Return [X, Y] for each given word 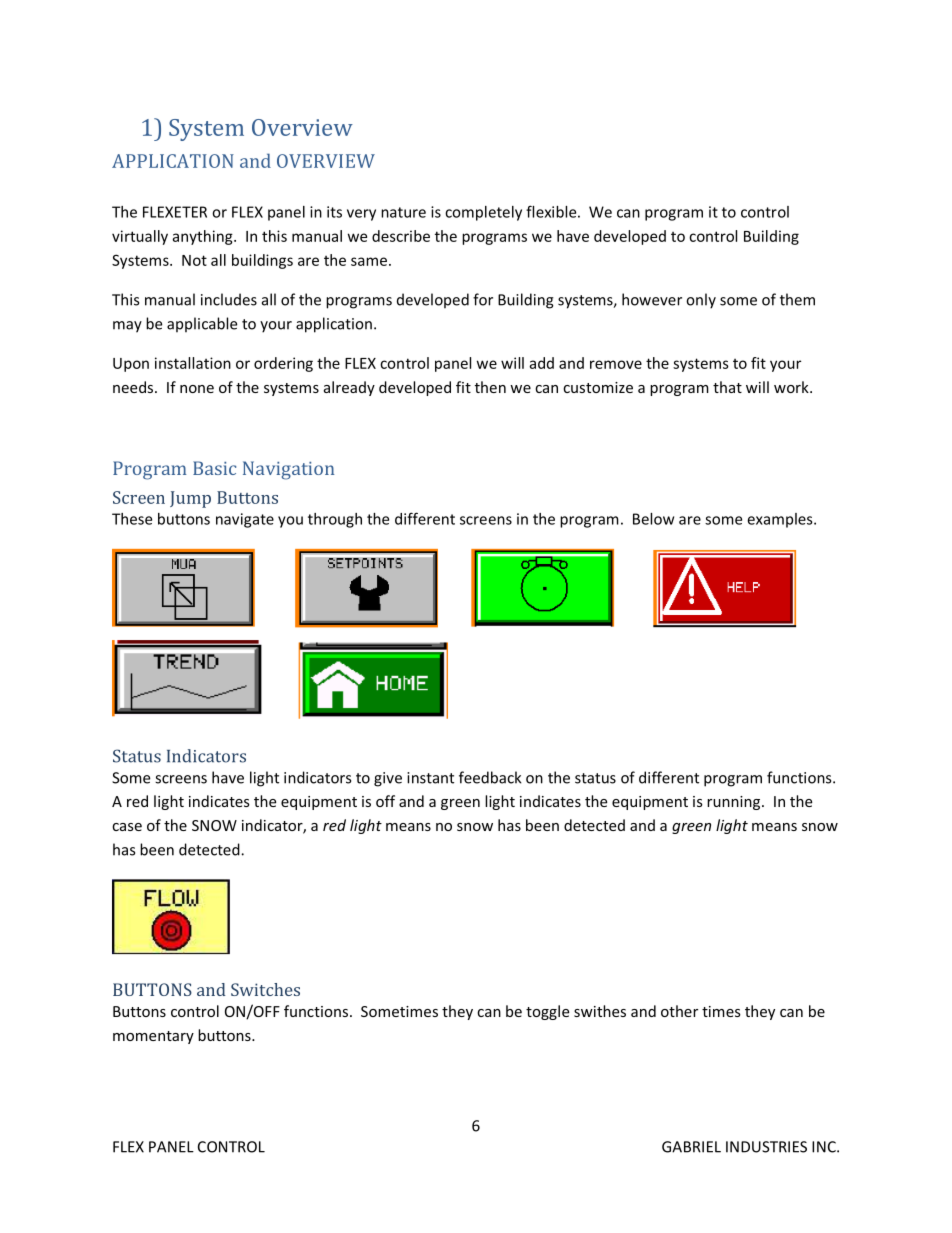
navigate [245, 520]
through [335, 520]
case [127, 827]
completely [483, 213]
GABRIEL [691, 1147]
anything [203, 237]
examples [781, 520]
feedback [490, 777]
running [735, 803]
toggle [547, 1012]
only [701, 301]
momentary [153, 1037]
